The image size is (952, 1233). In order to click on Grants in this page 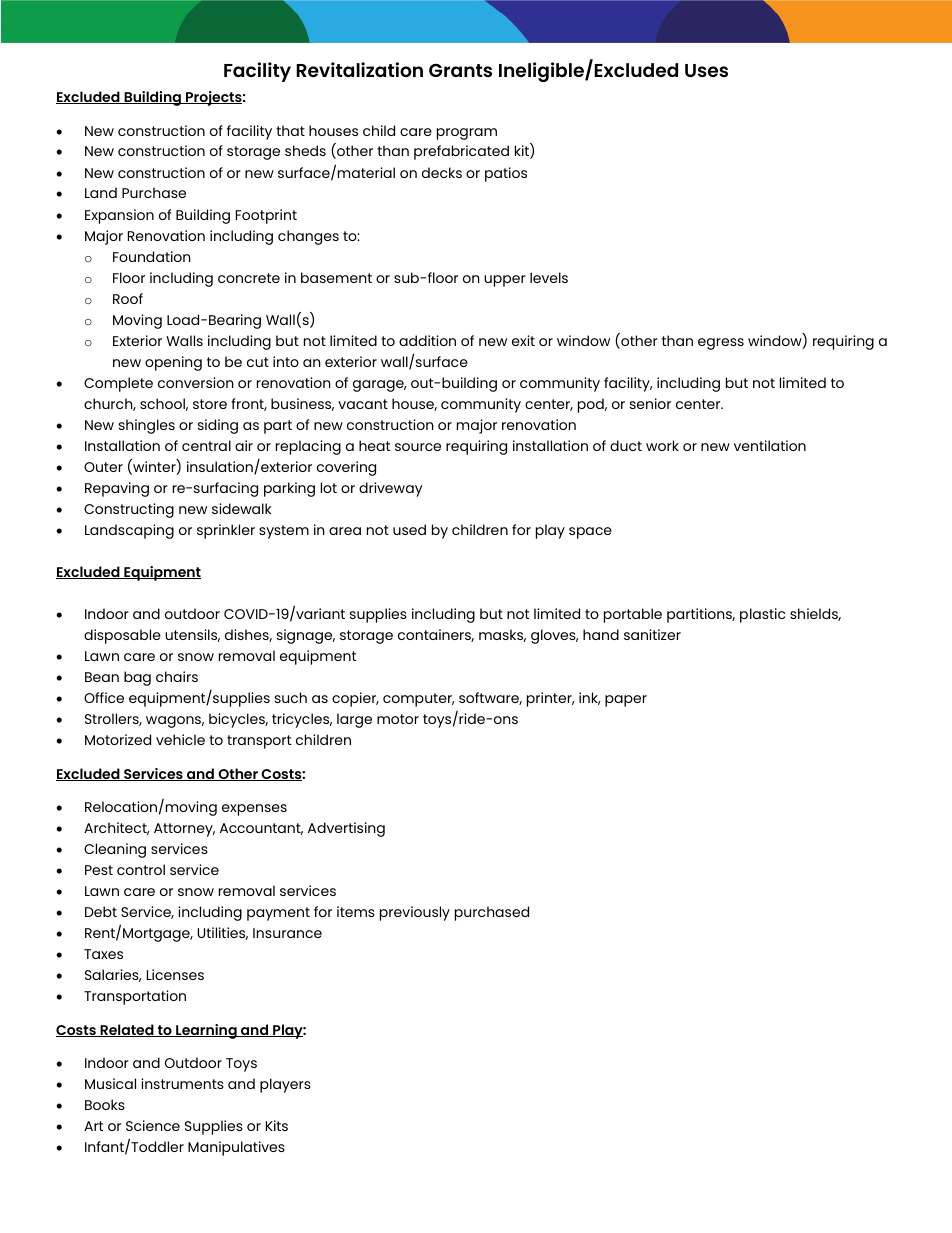, I will do `click(460, 70)`.
